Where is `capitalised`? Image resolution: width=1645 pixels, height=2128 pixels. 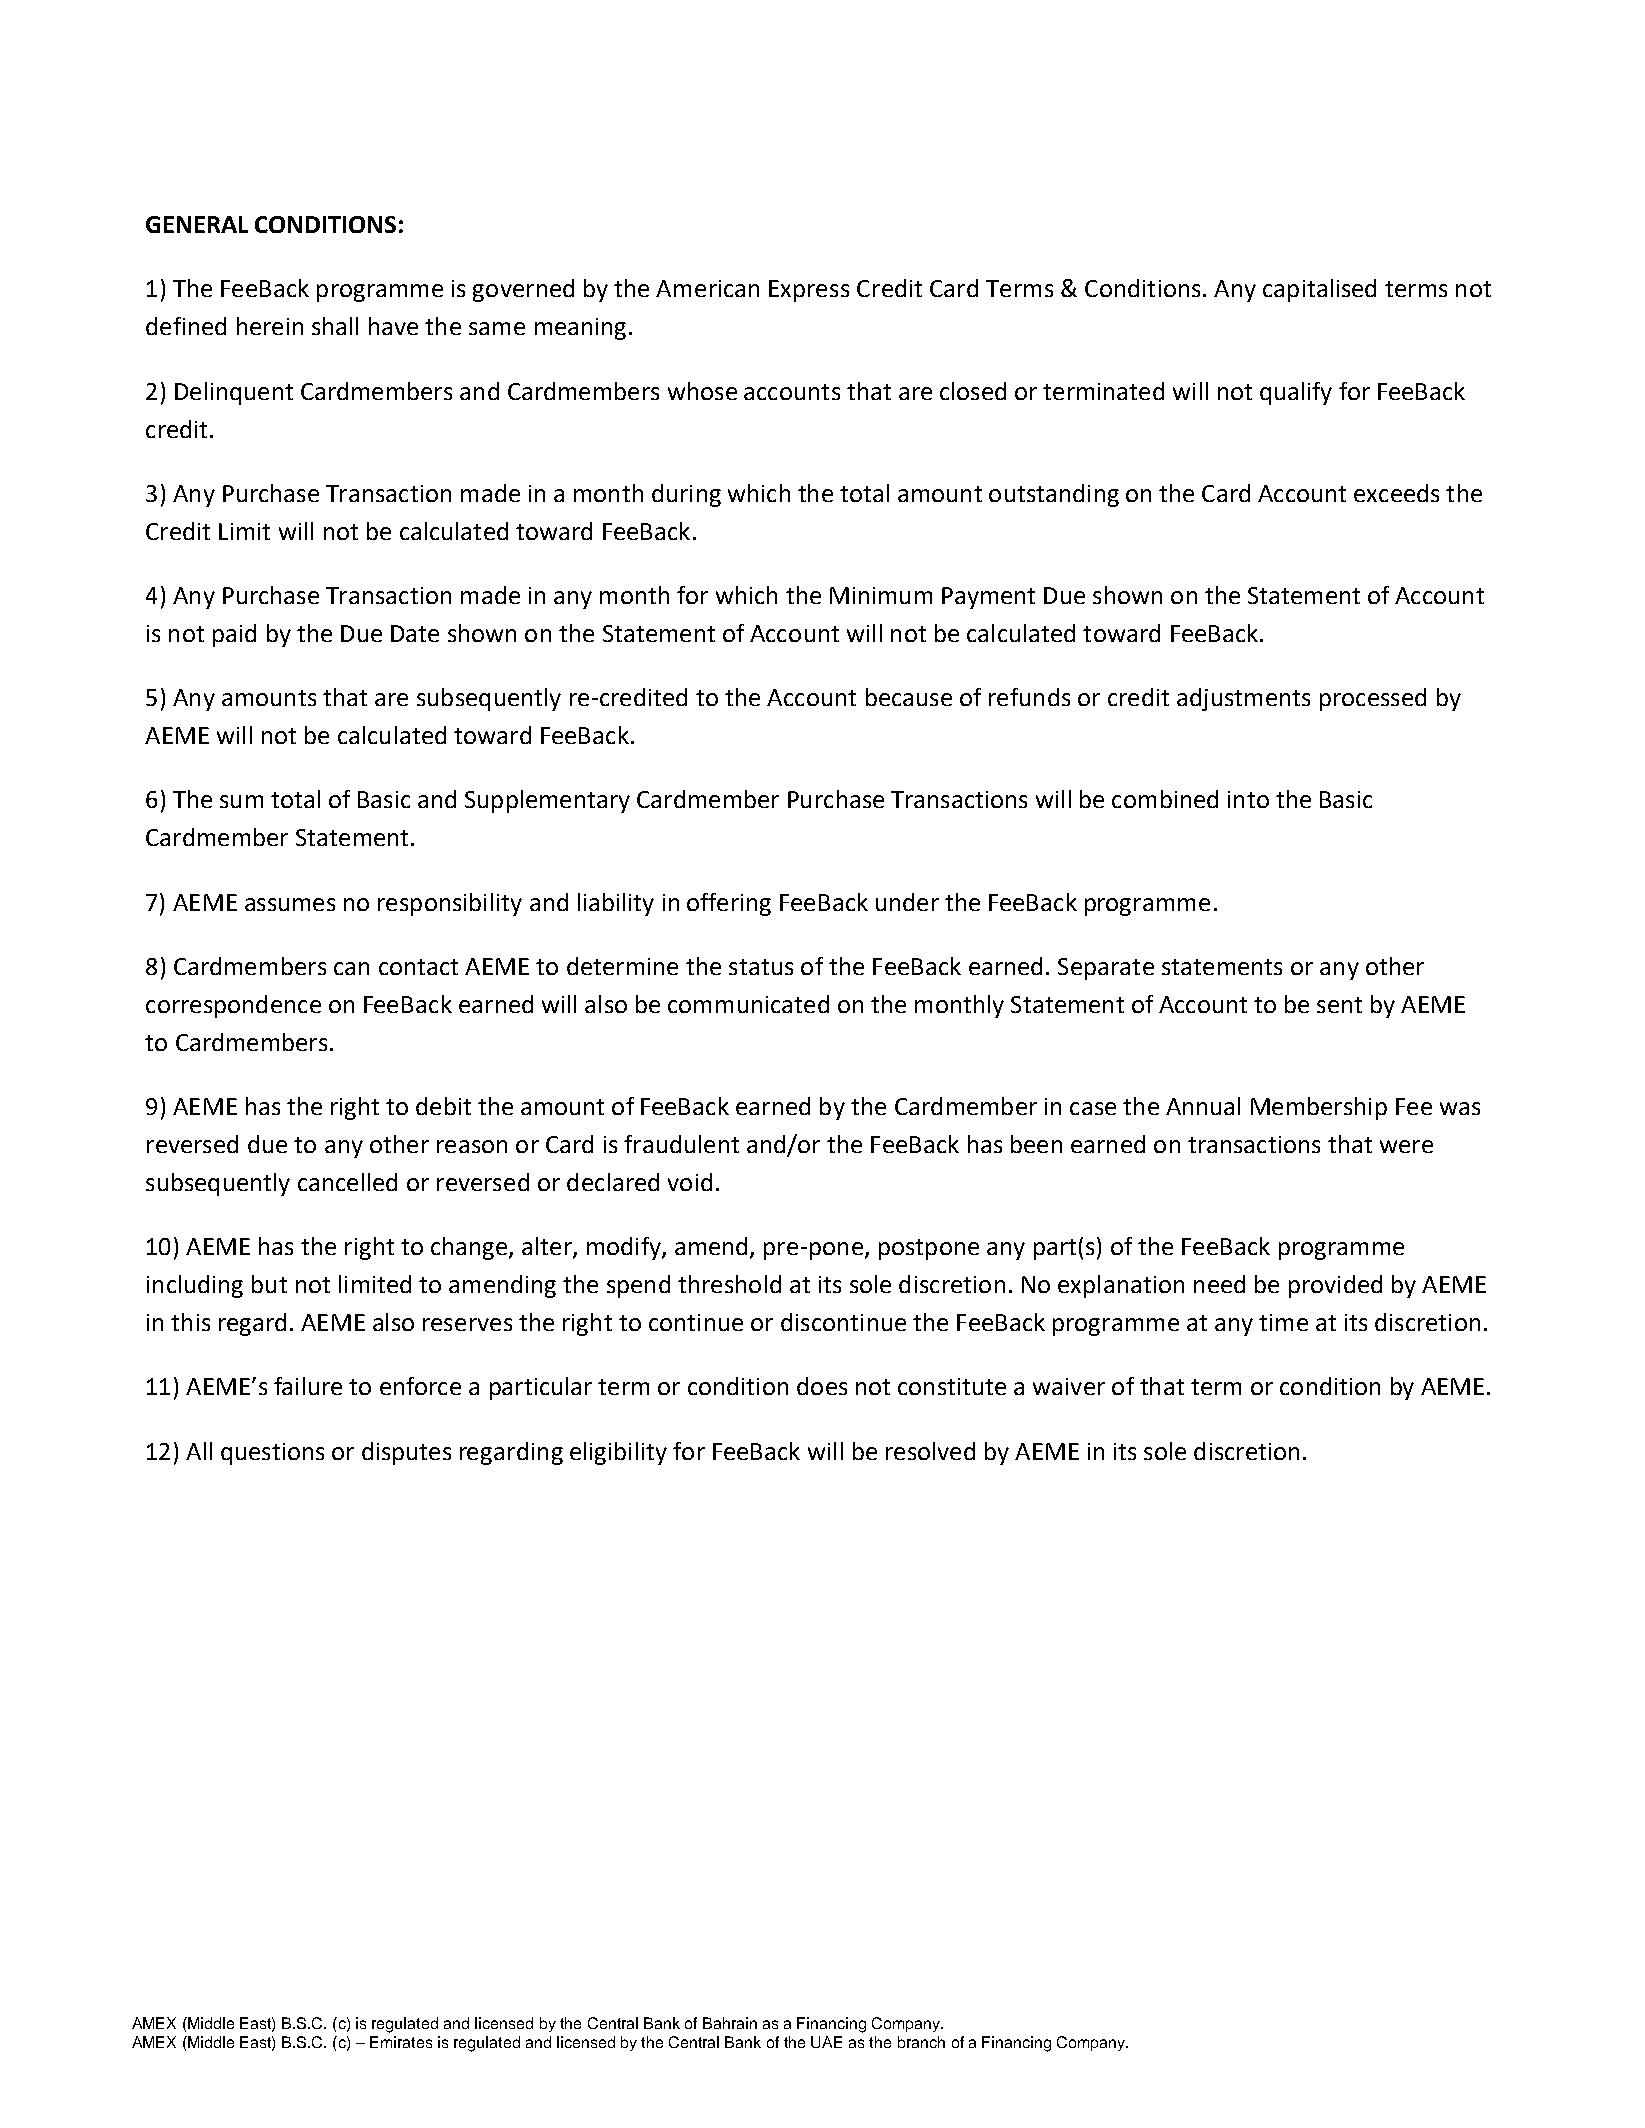 capitalised is located at coordinates (1319, 290).
